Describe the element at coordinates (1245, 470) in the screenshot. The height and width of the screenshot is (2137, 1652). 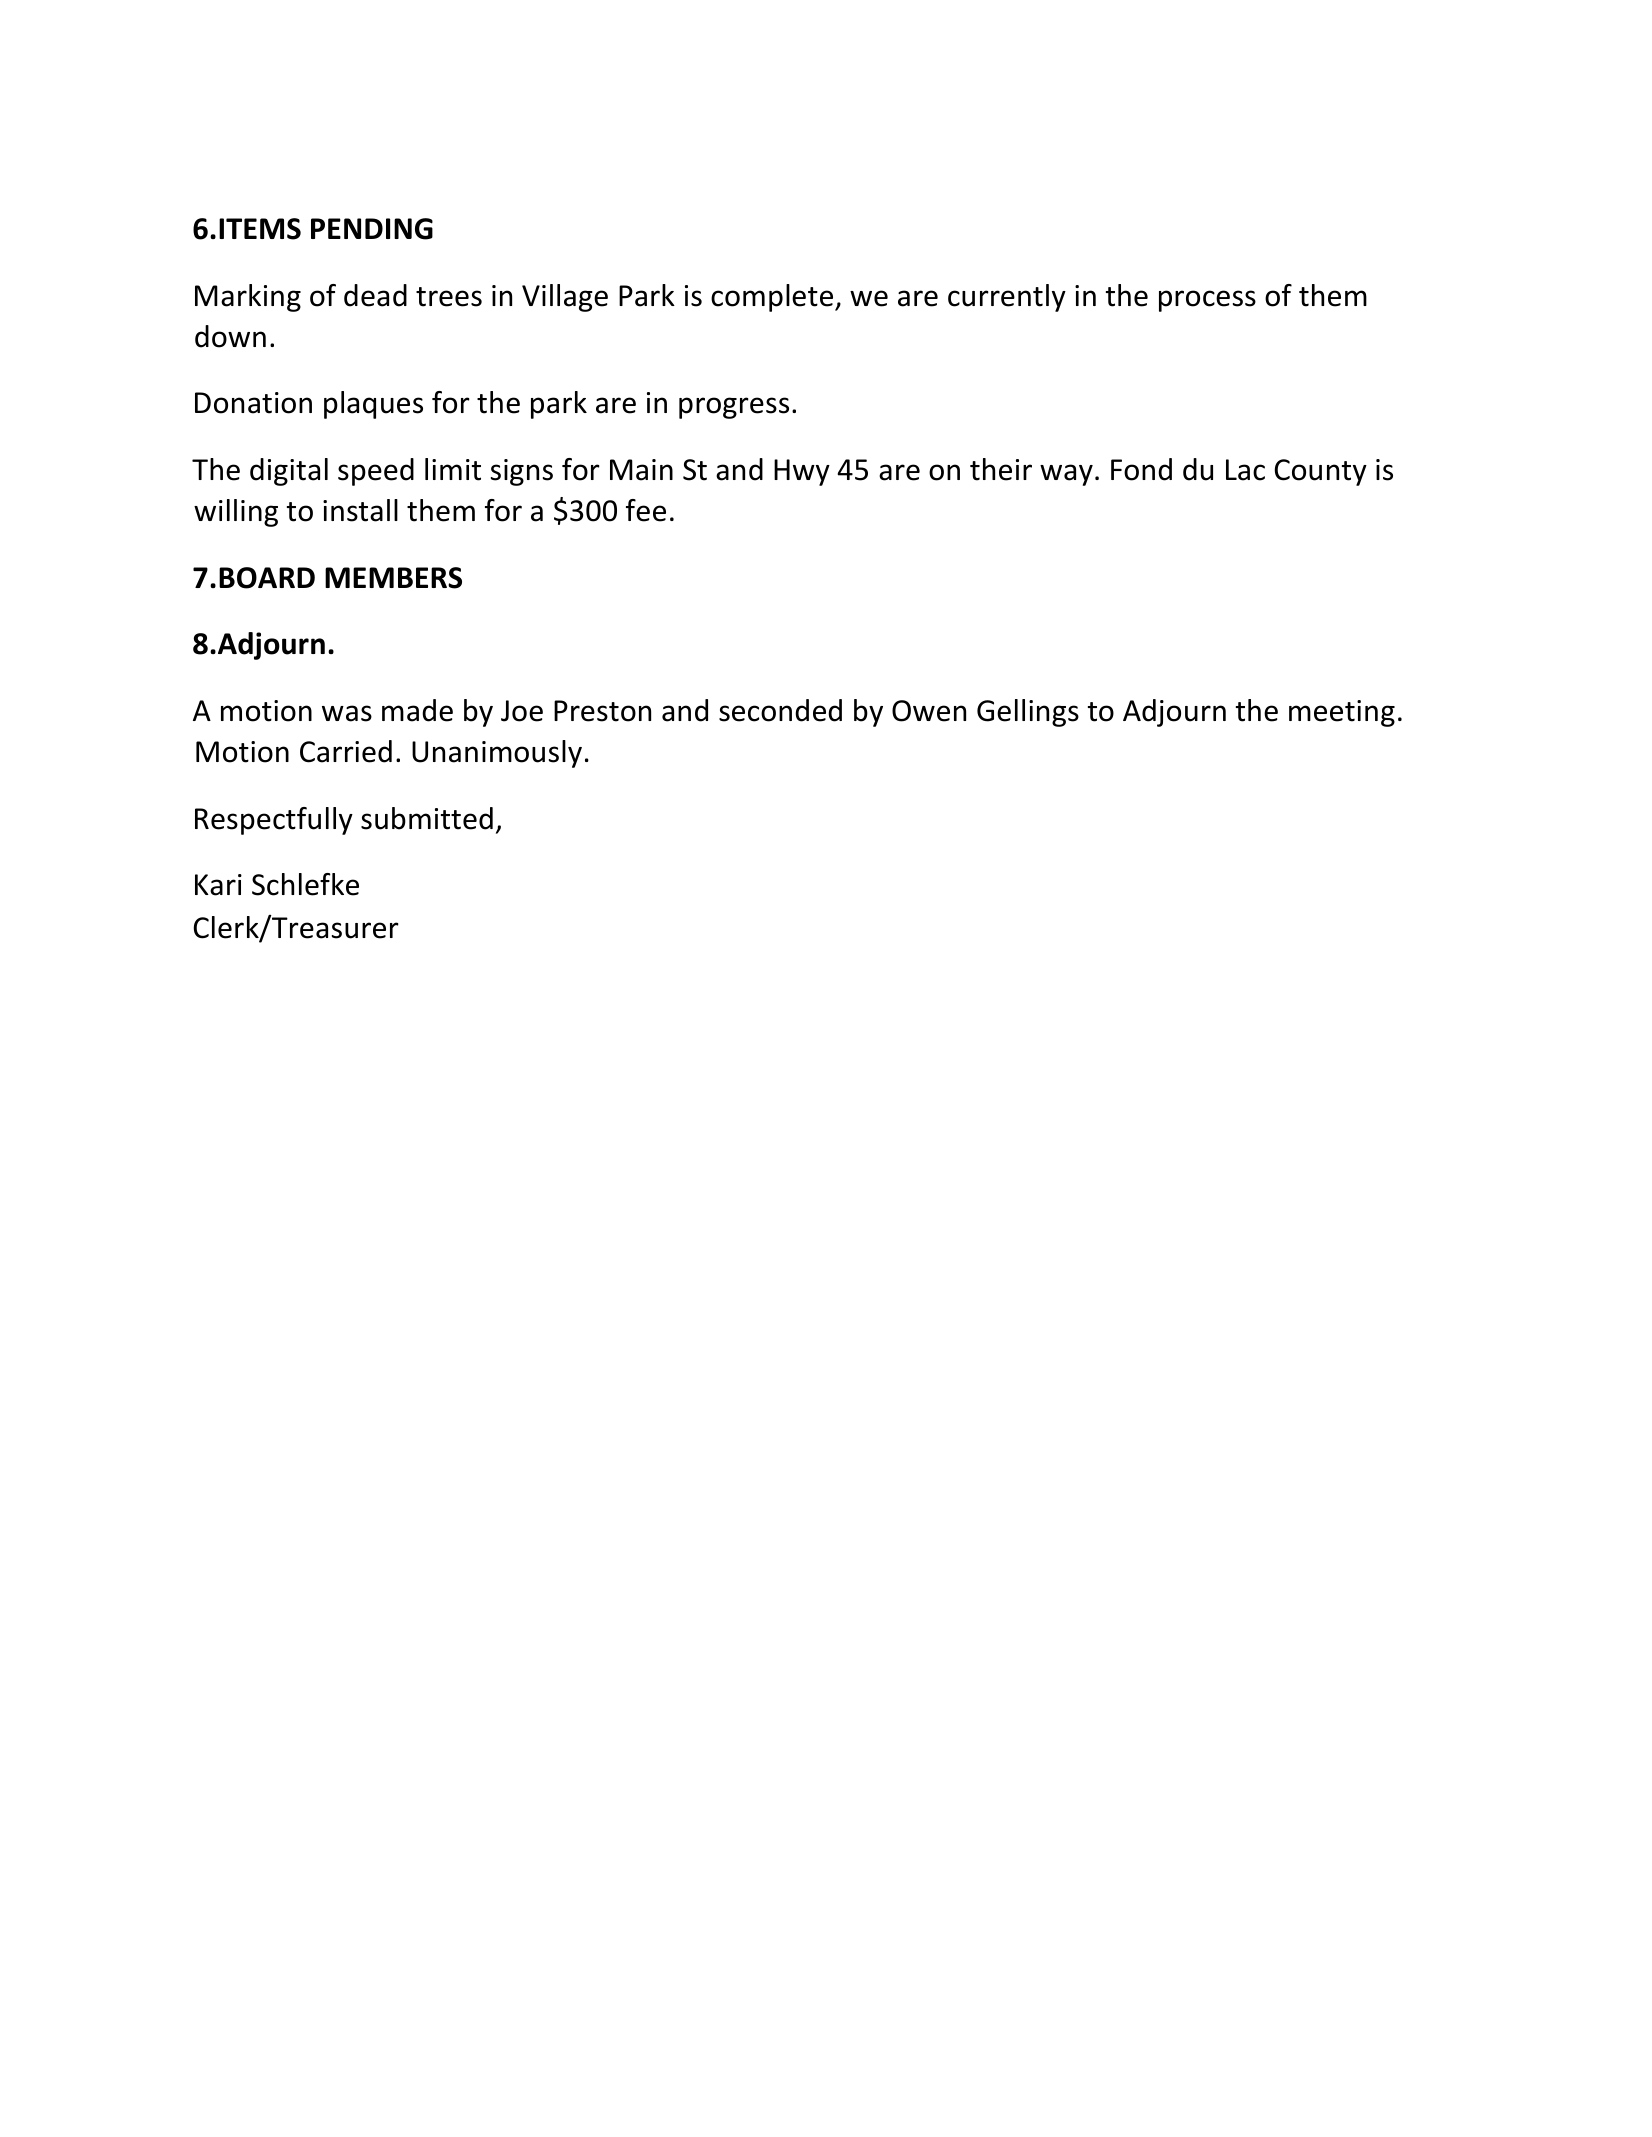
I see `Lac` at that location.
